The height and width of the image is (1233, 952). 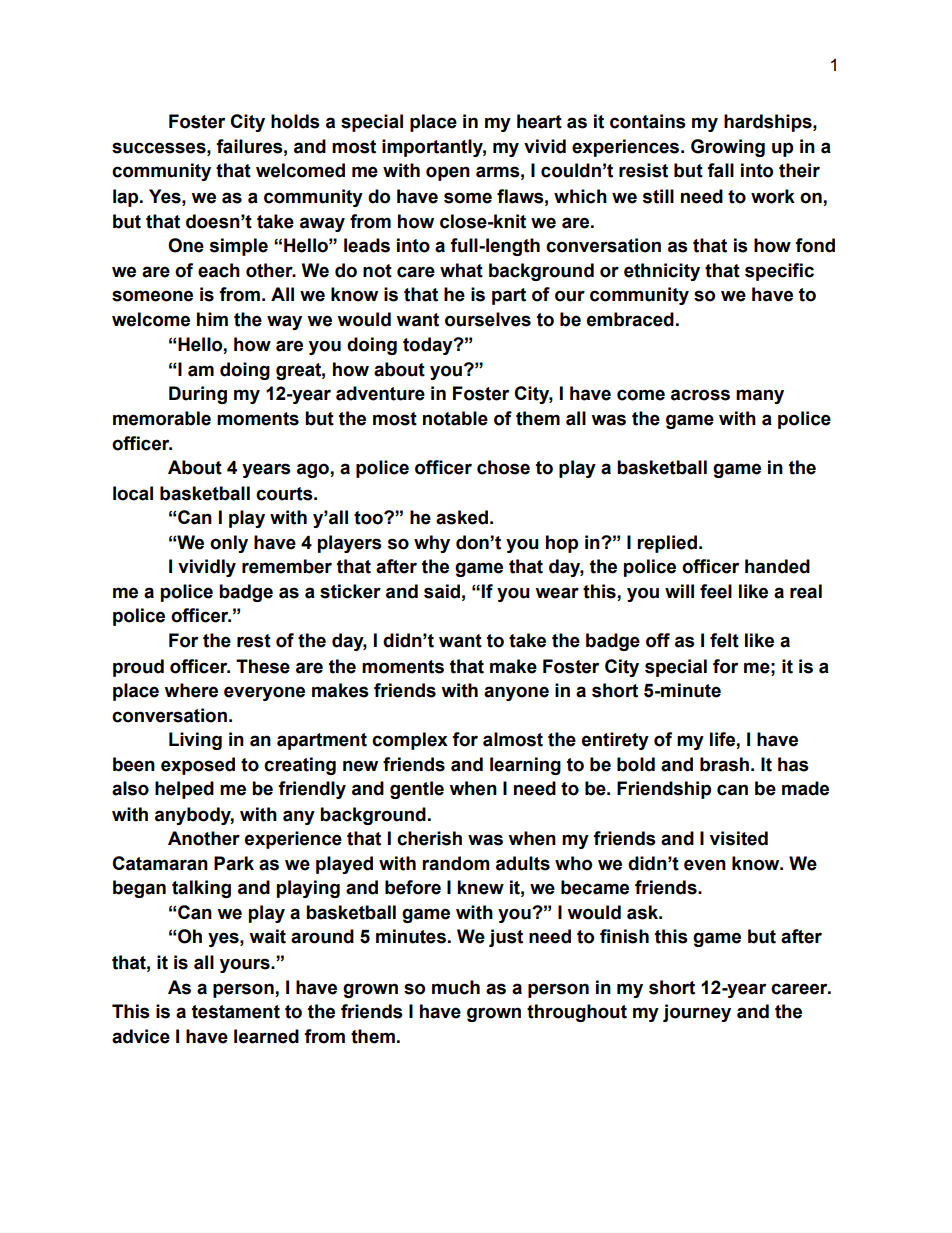 I want to click on Living, so click(x=195, y=741).
